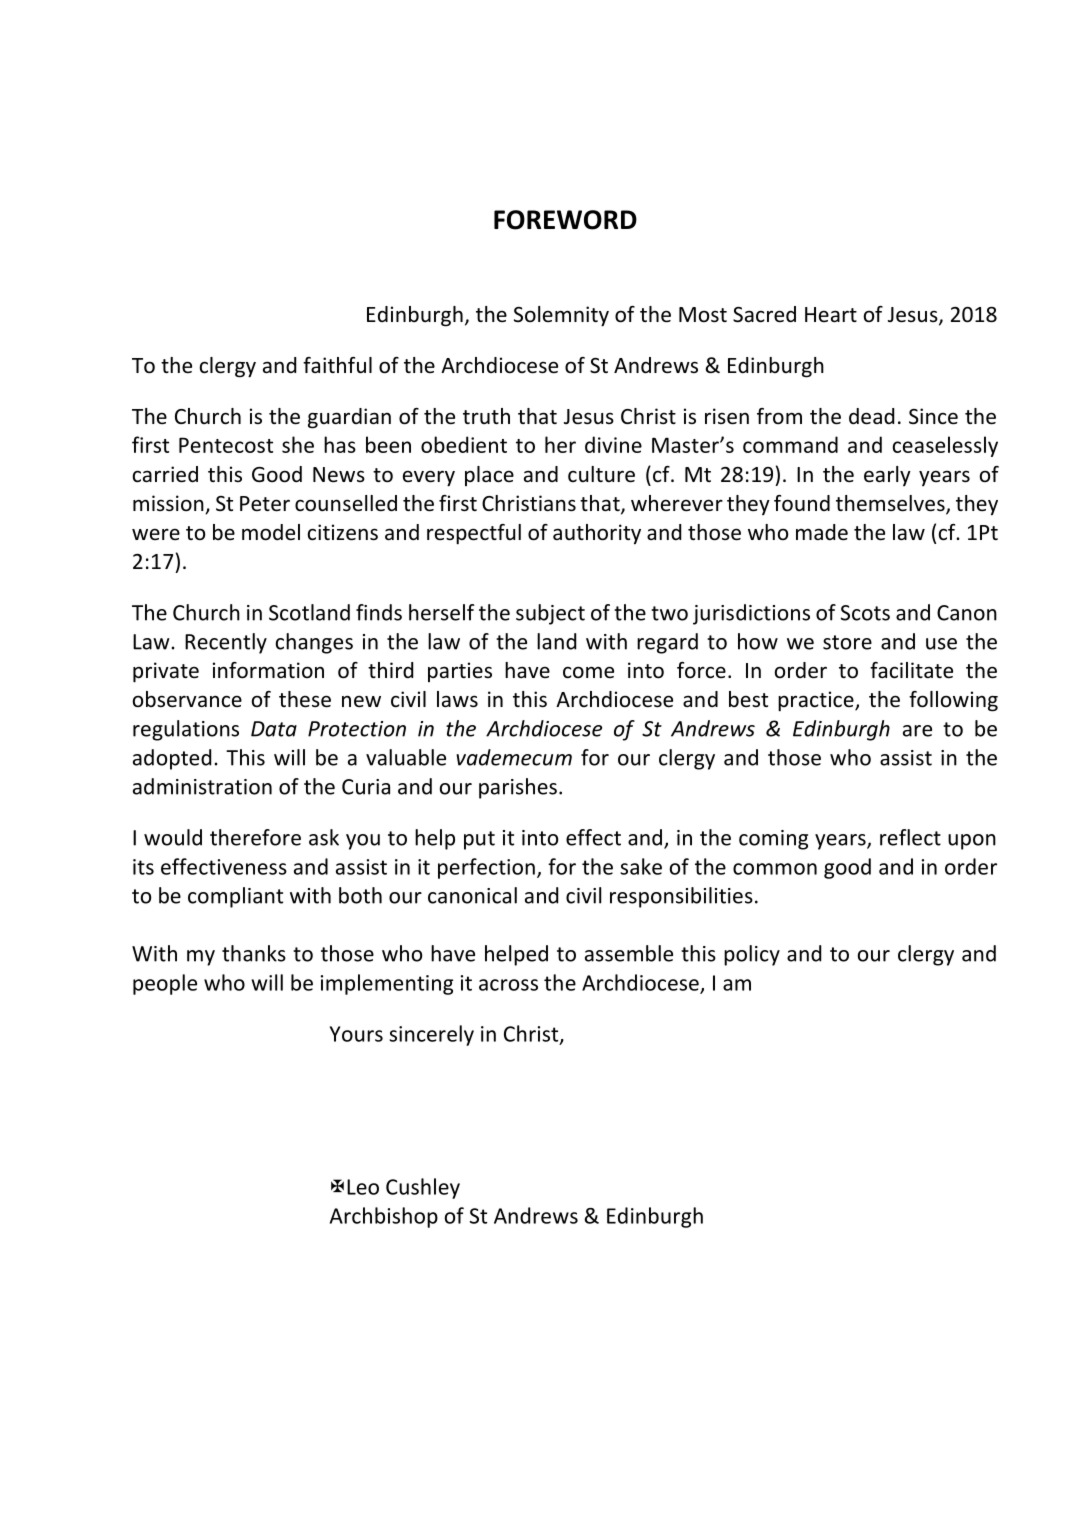  Describe the element at coordinates (752, 955) in the page. I see `policy` at that location.
